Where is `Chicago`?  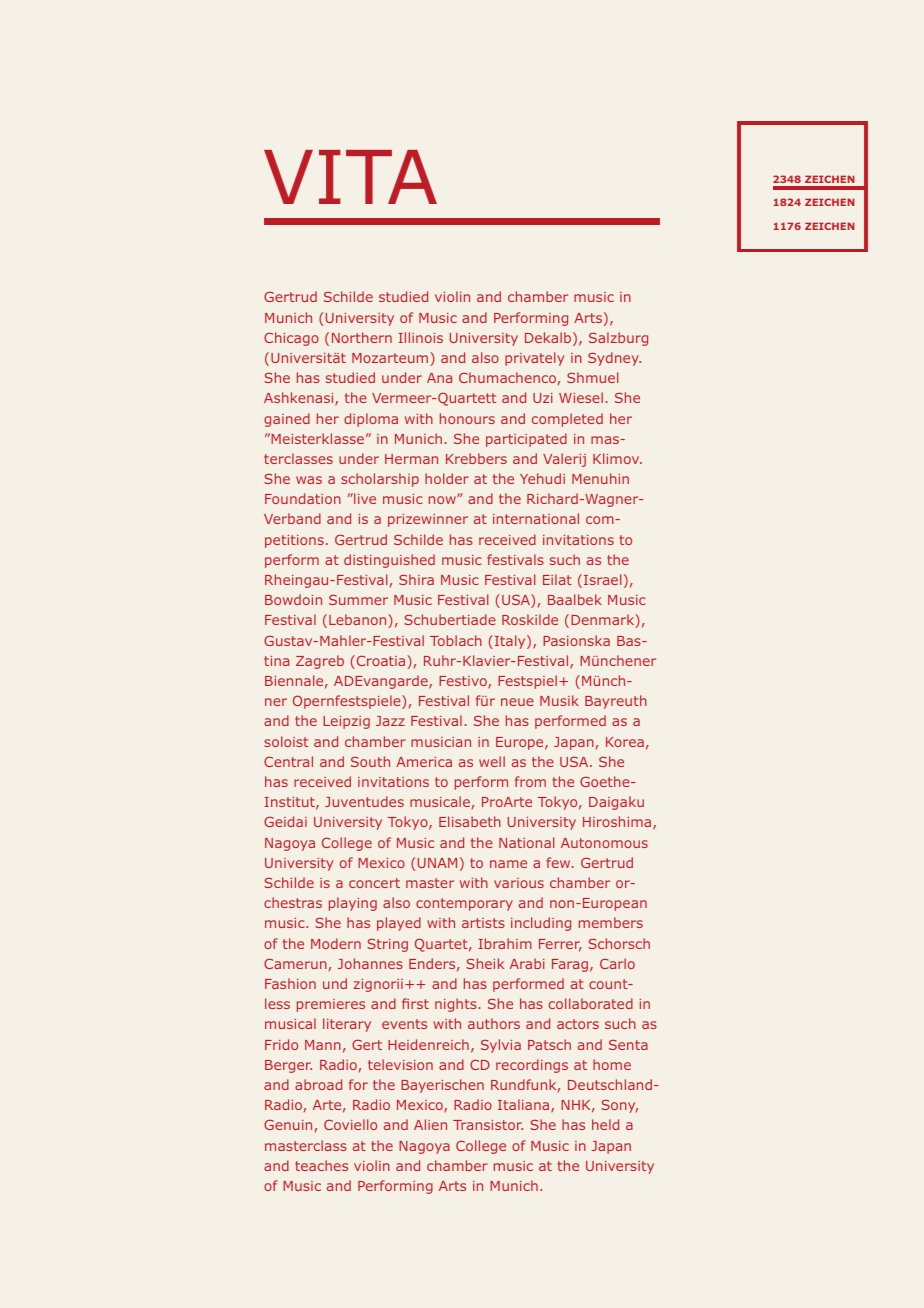 Chicago is located at coordinates (291, 339).
